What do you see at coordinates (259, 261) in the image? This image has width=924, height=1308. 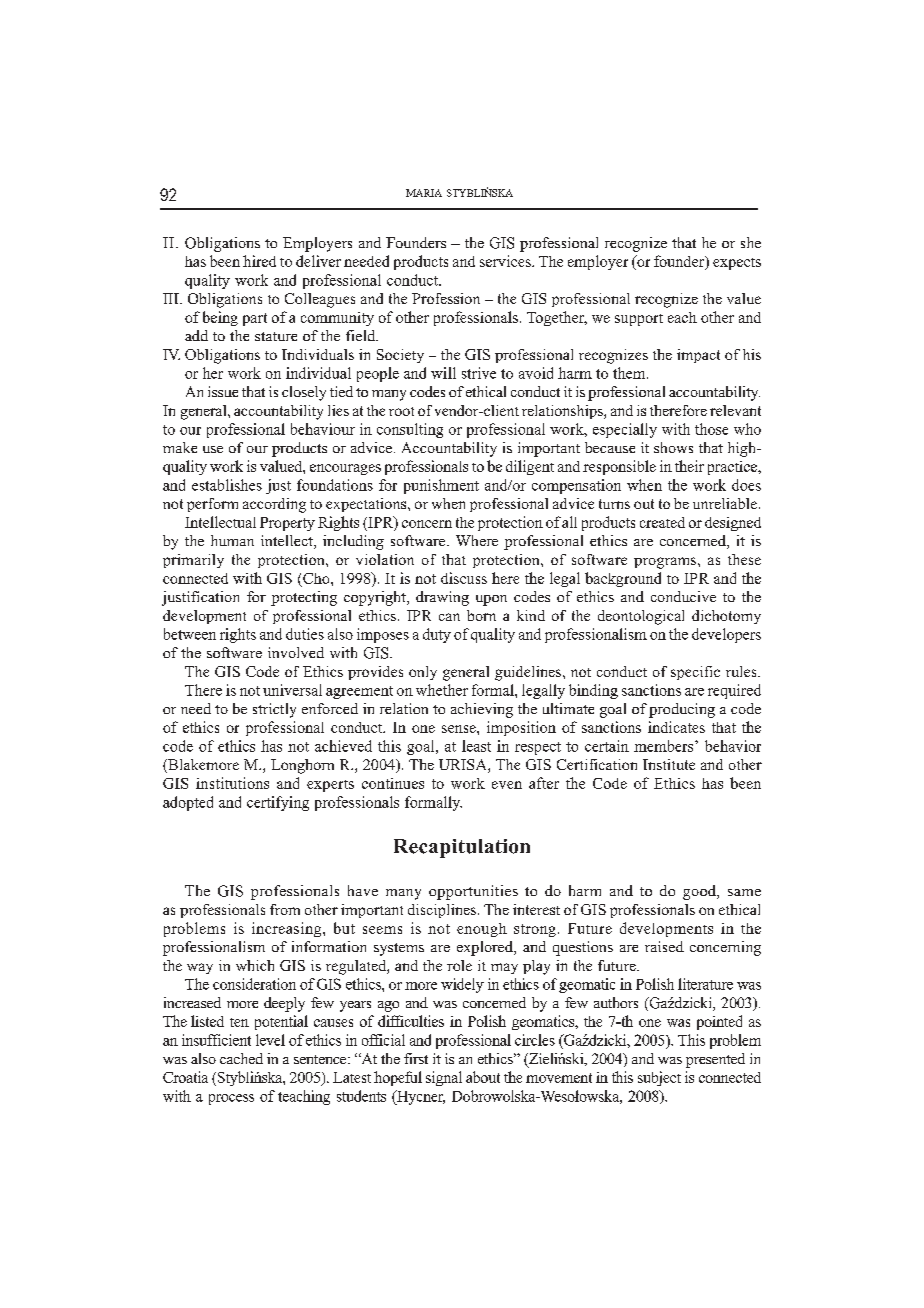 I see `hired` at bounding box center [259, 261].
